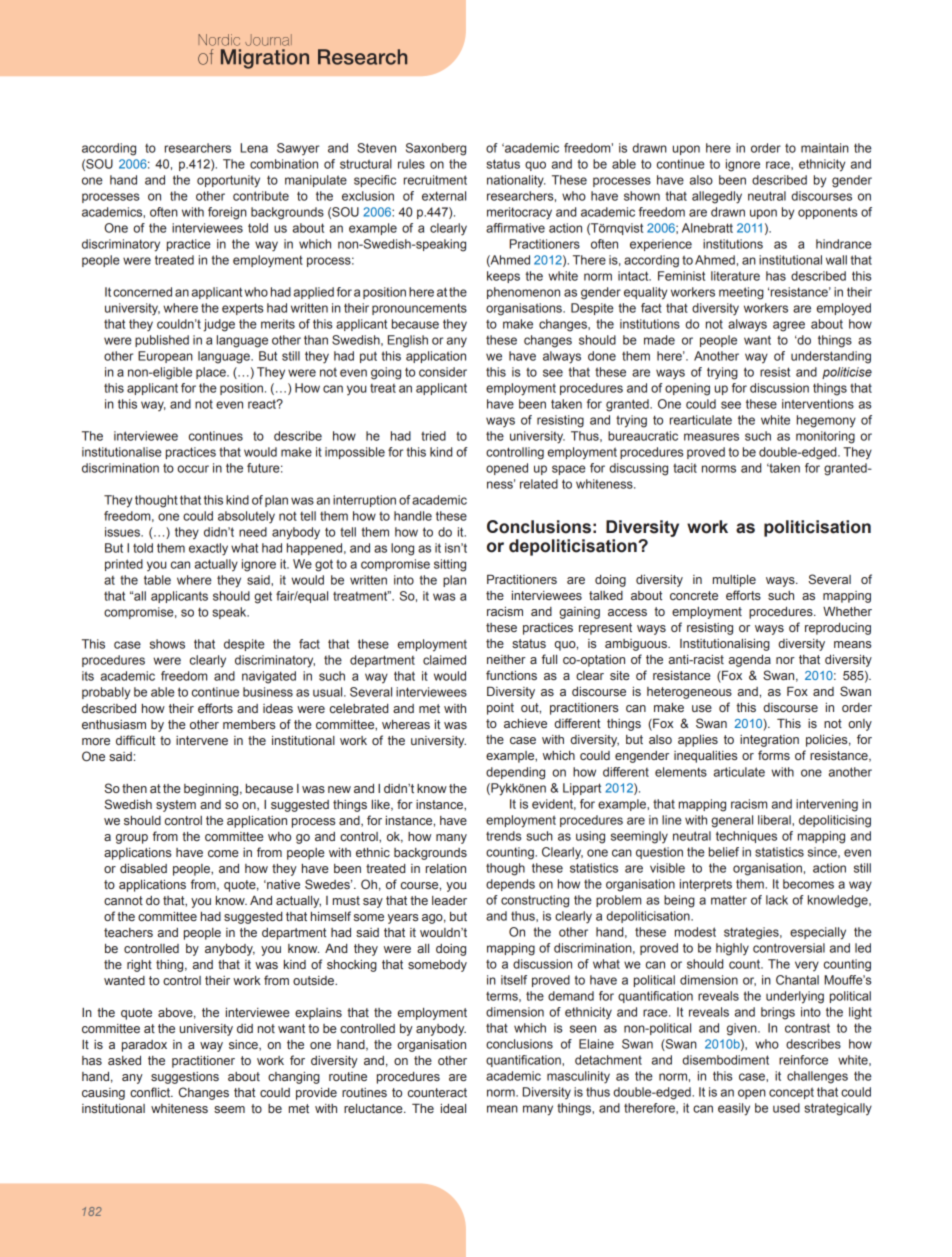 Image resolution: width=952 pixels, height=1257 pixels. I want to click on depending, so click(515, 773).
